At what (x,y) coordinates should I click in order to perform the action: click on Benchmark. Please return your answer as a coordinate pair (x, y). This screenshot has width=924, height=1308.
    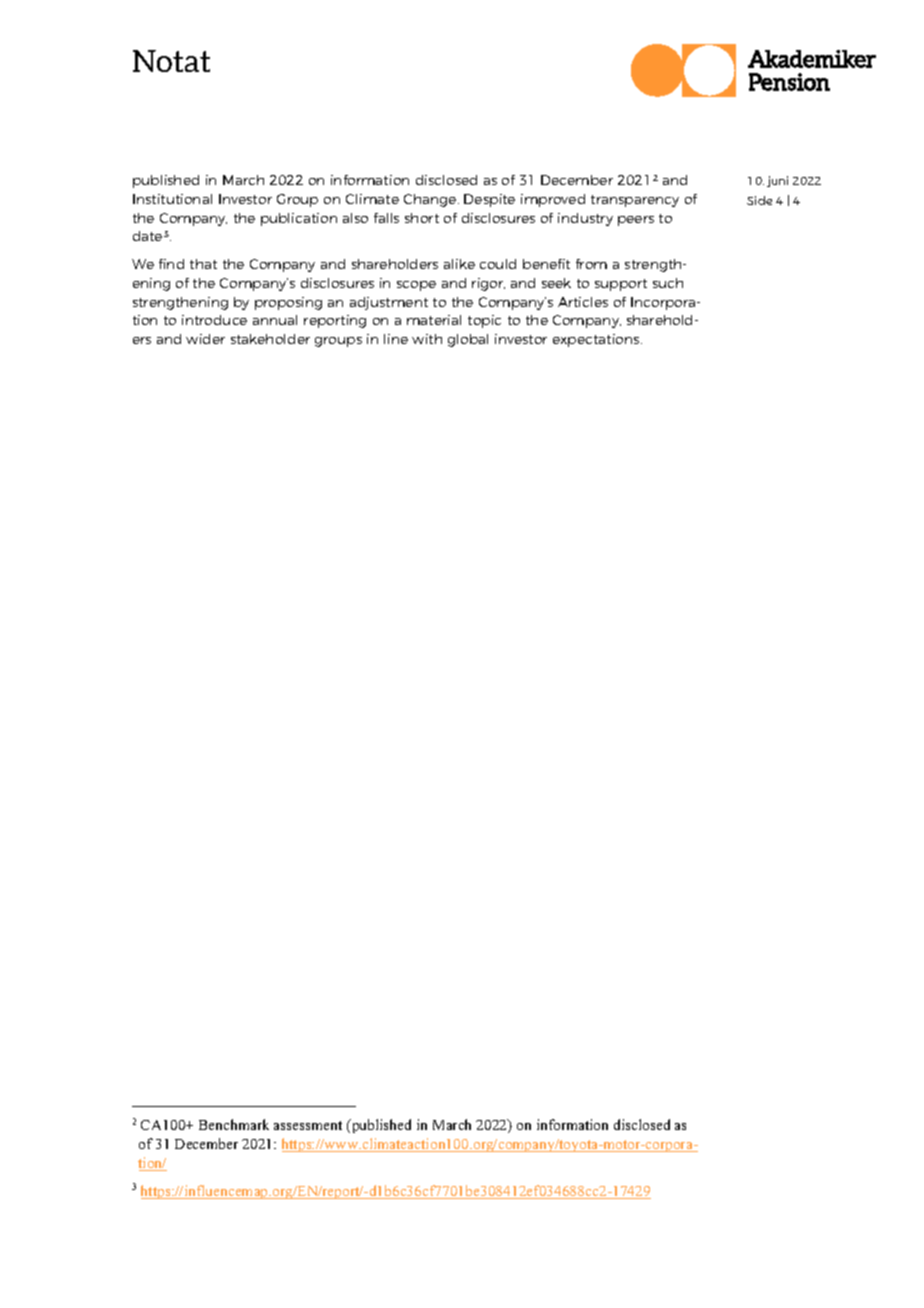
    Looking at the image, I should click on (234, 1124).
